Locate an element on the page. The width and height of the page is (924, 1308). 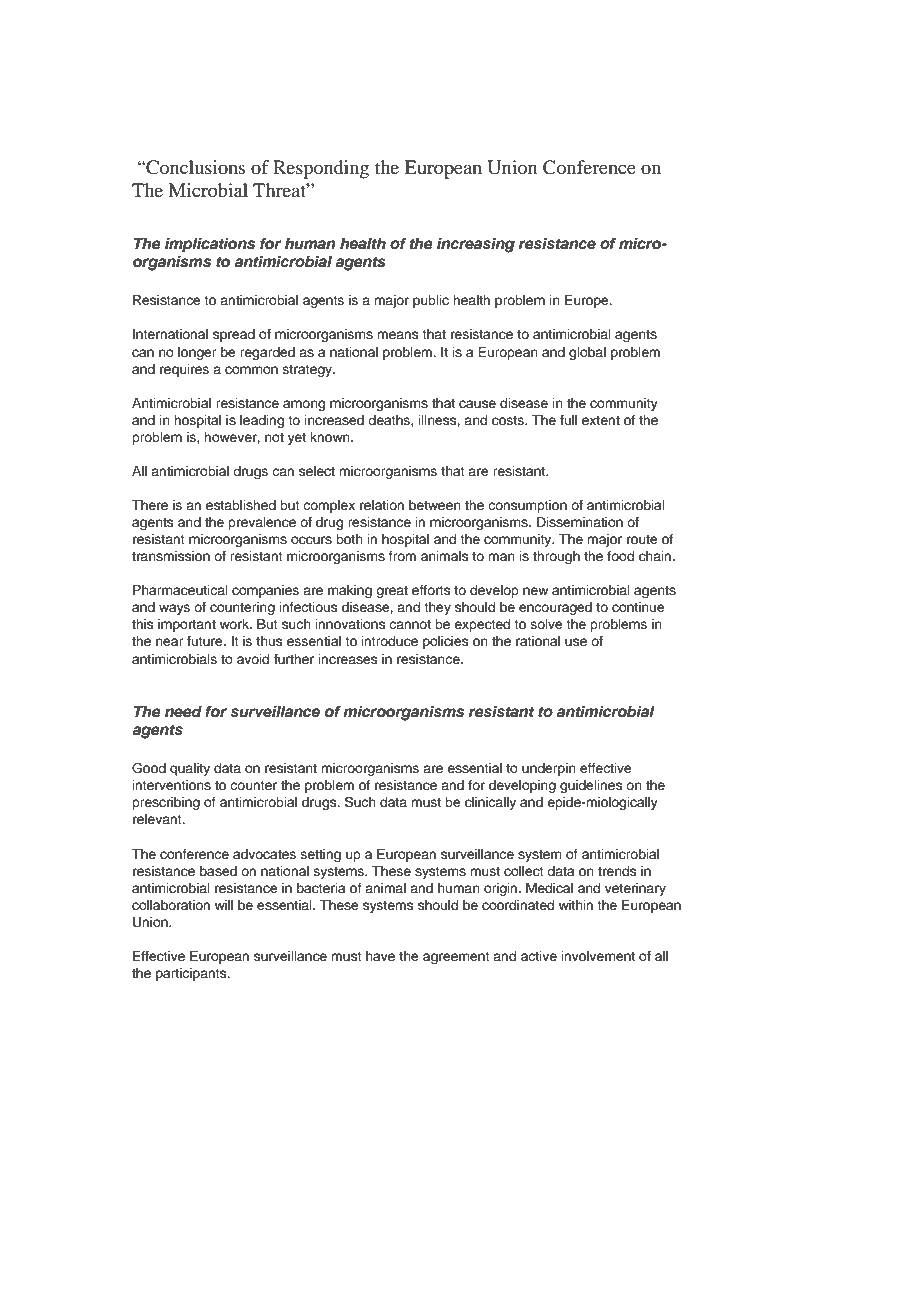
implications is located at coordinates (210, 245).
